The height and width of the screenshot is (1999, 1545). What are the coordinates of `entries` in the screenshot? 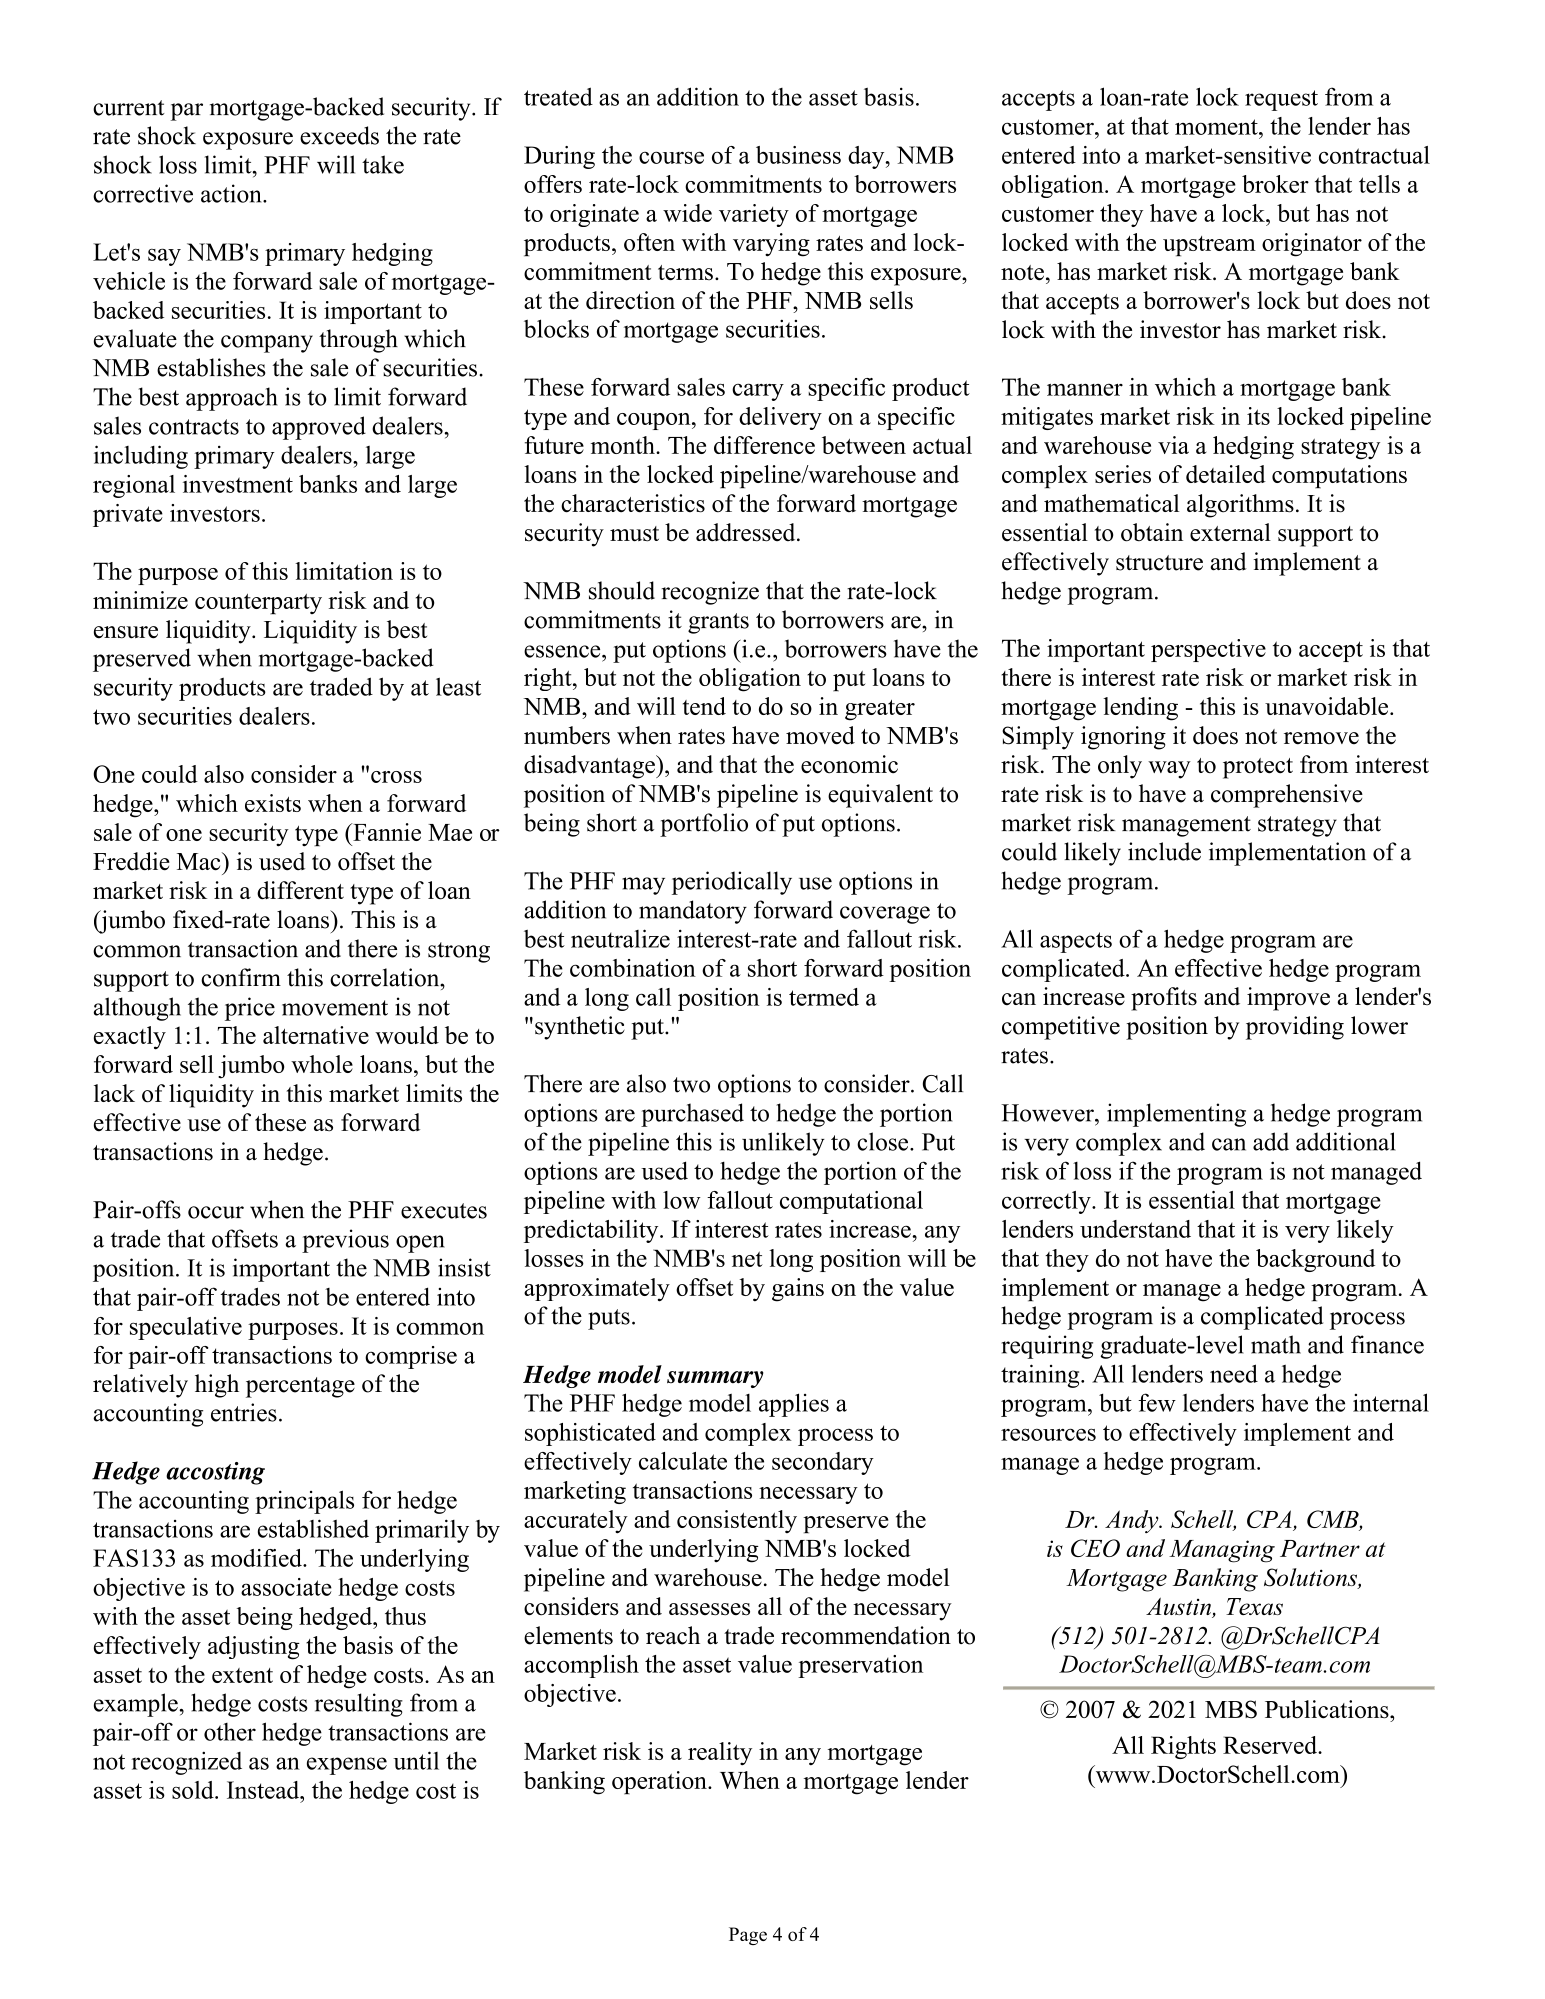 It's located at (244, 1412).
